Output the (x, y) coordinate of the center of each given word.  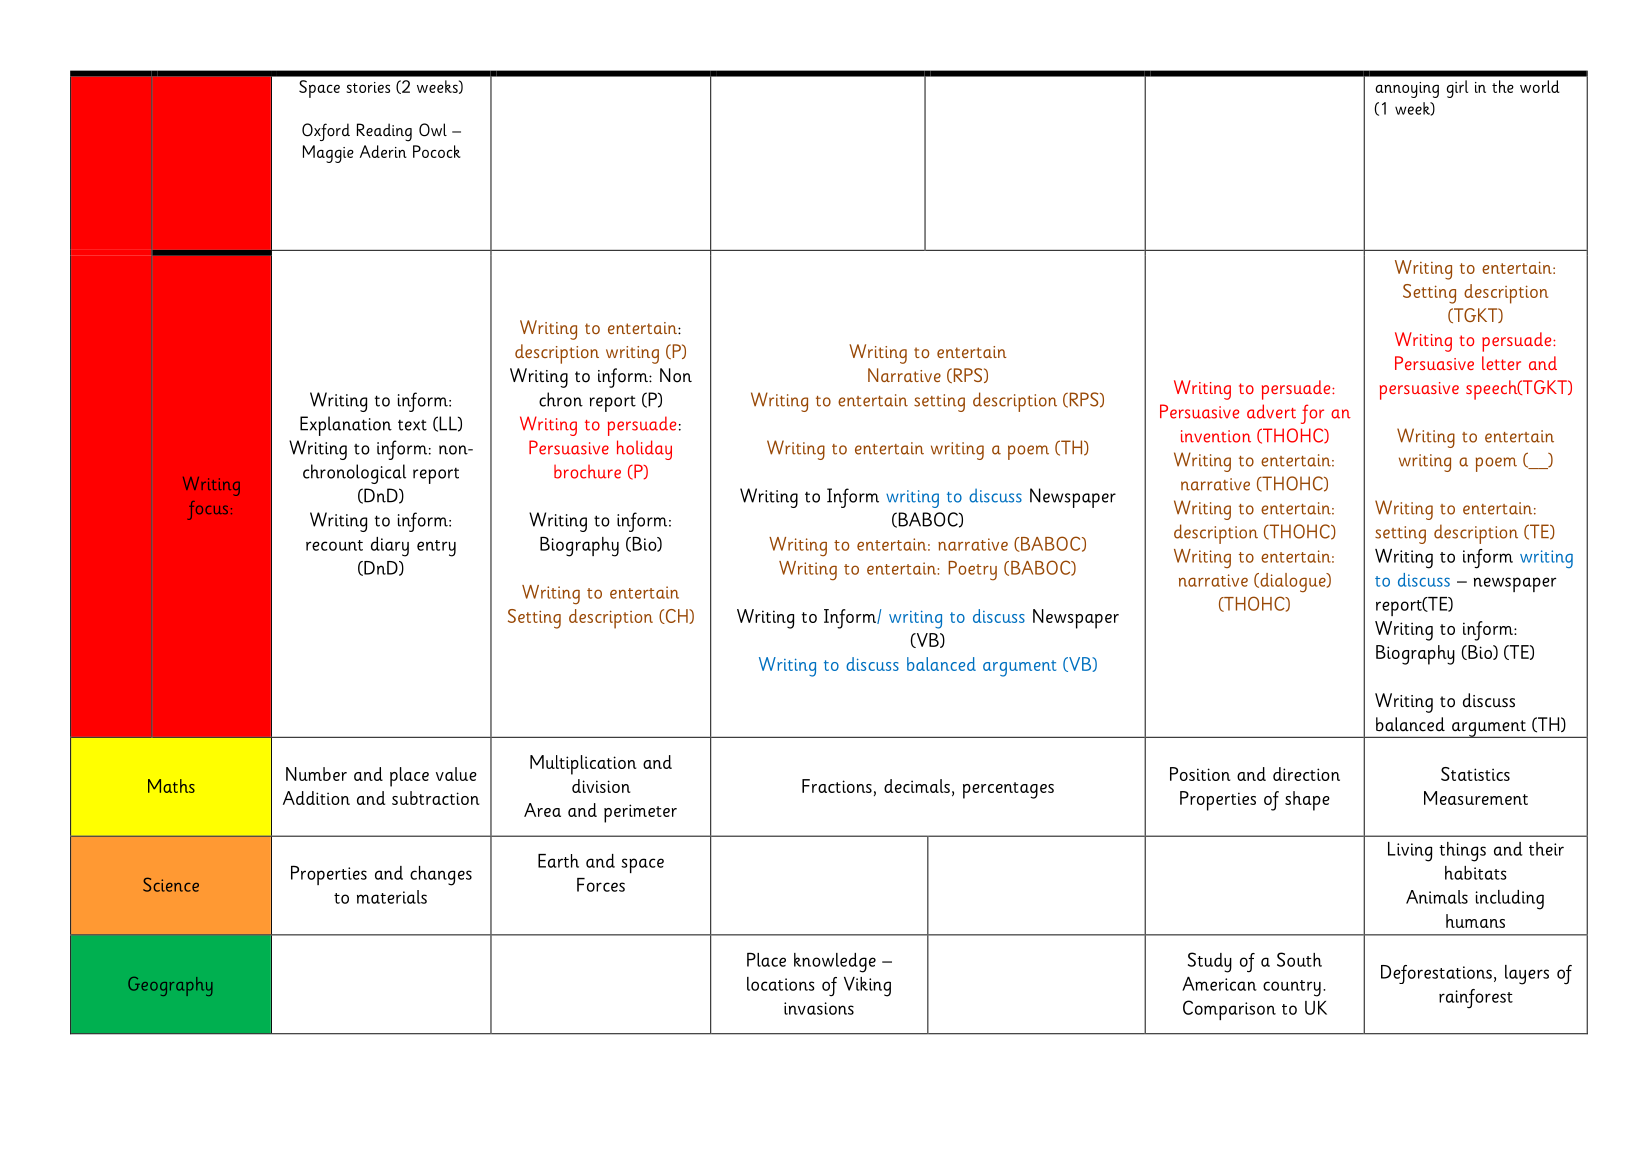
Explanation (346, 426)
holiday (644, 450)
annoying (1407, 90)
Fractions (837, 786)
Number (316, 774)
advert (1271, 411)
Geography (170, 986)
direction (1306, 774)
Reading (384, 132)
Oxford (326, 132)
